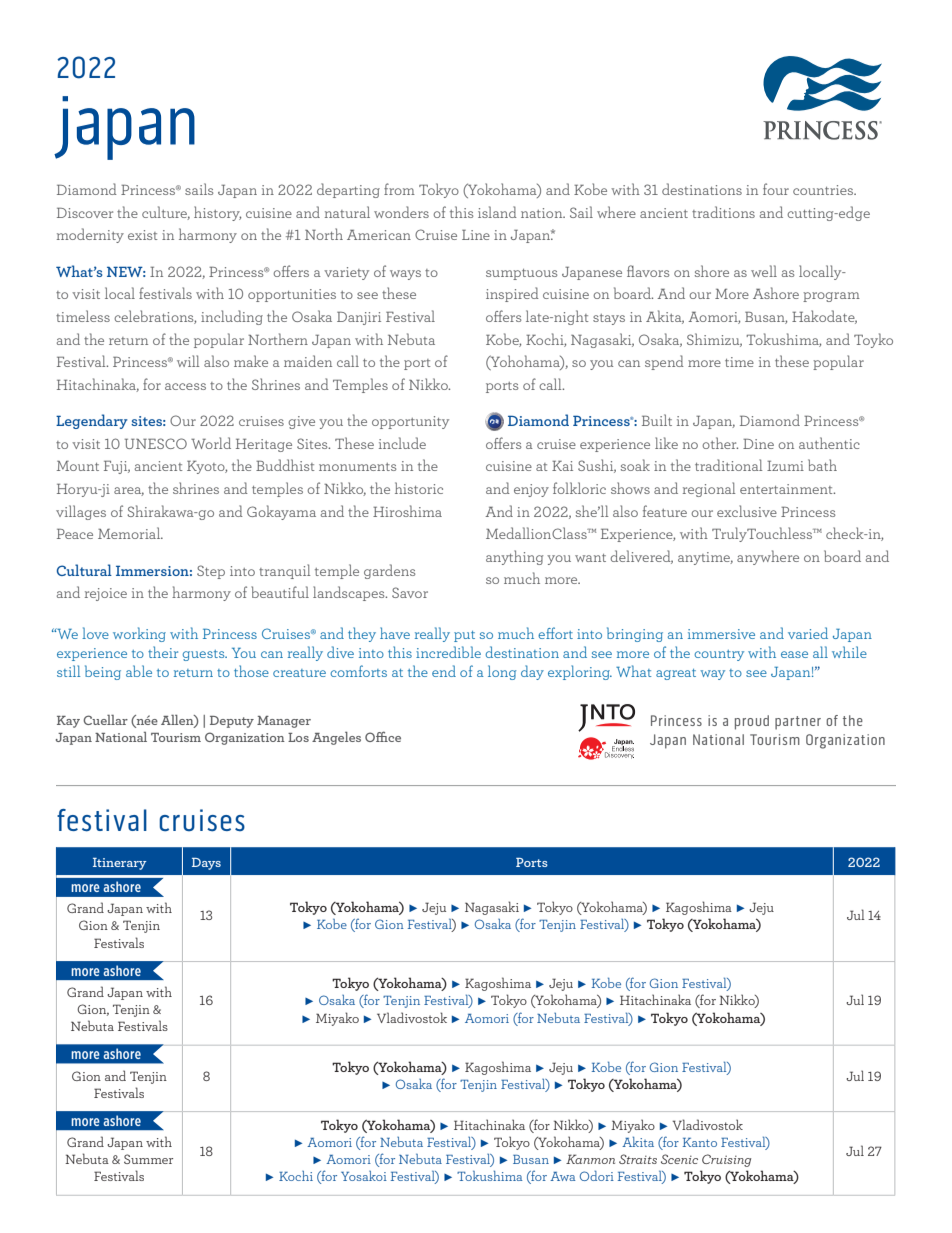 The image size is (952, 1233). I want to click on proud, so click(752, 722).
